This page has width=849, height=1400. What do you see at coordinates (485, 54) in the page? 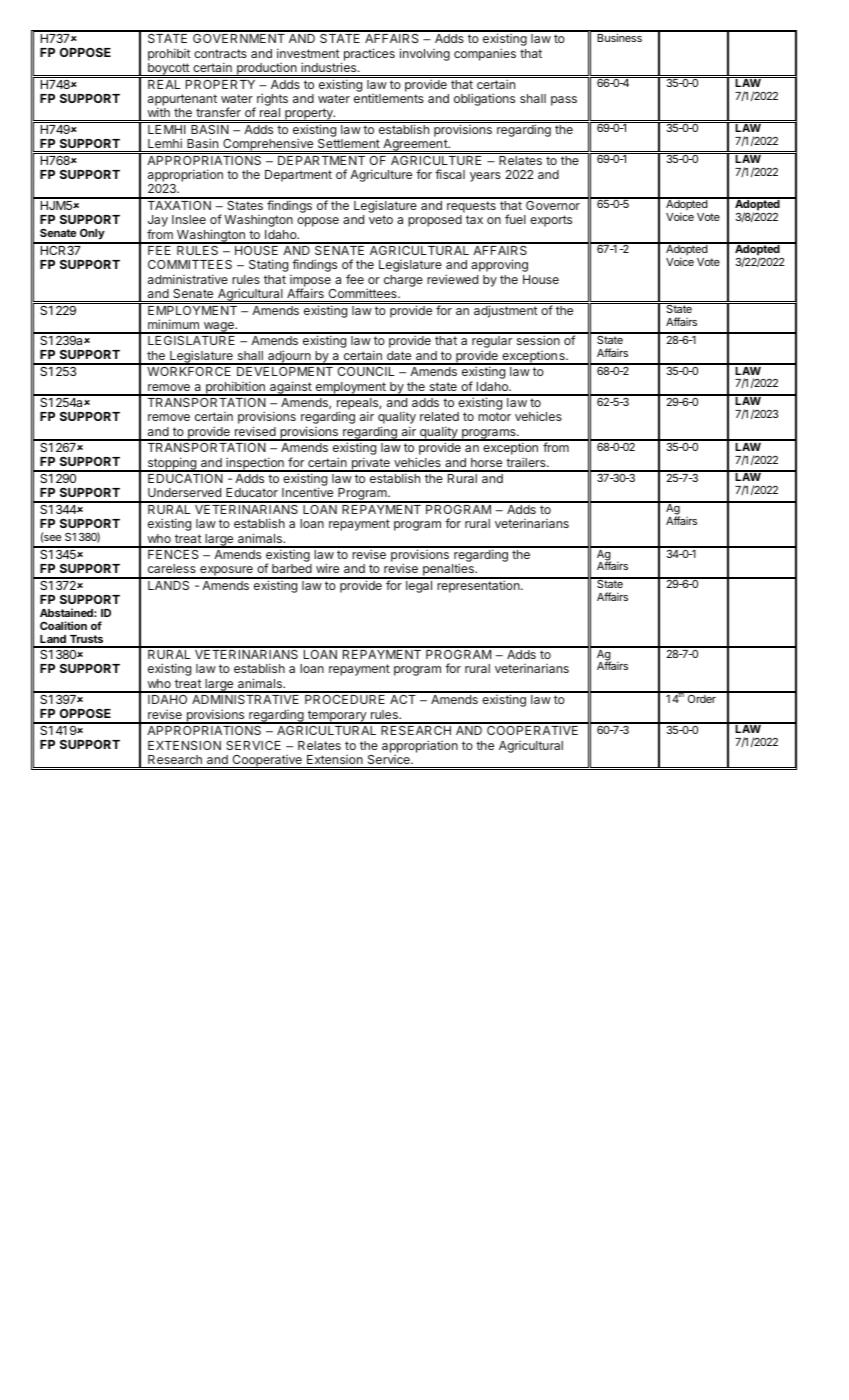
I see `companies` at bounding box center [485, 54].
